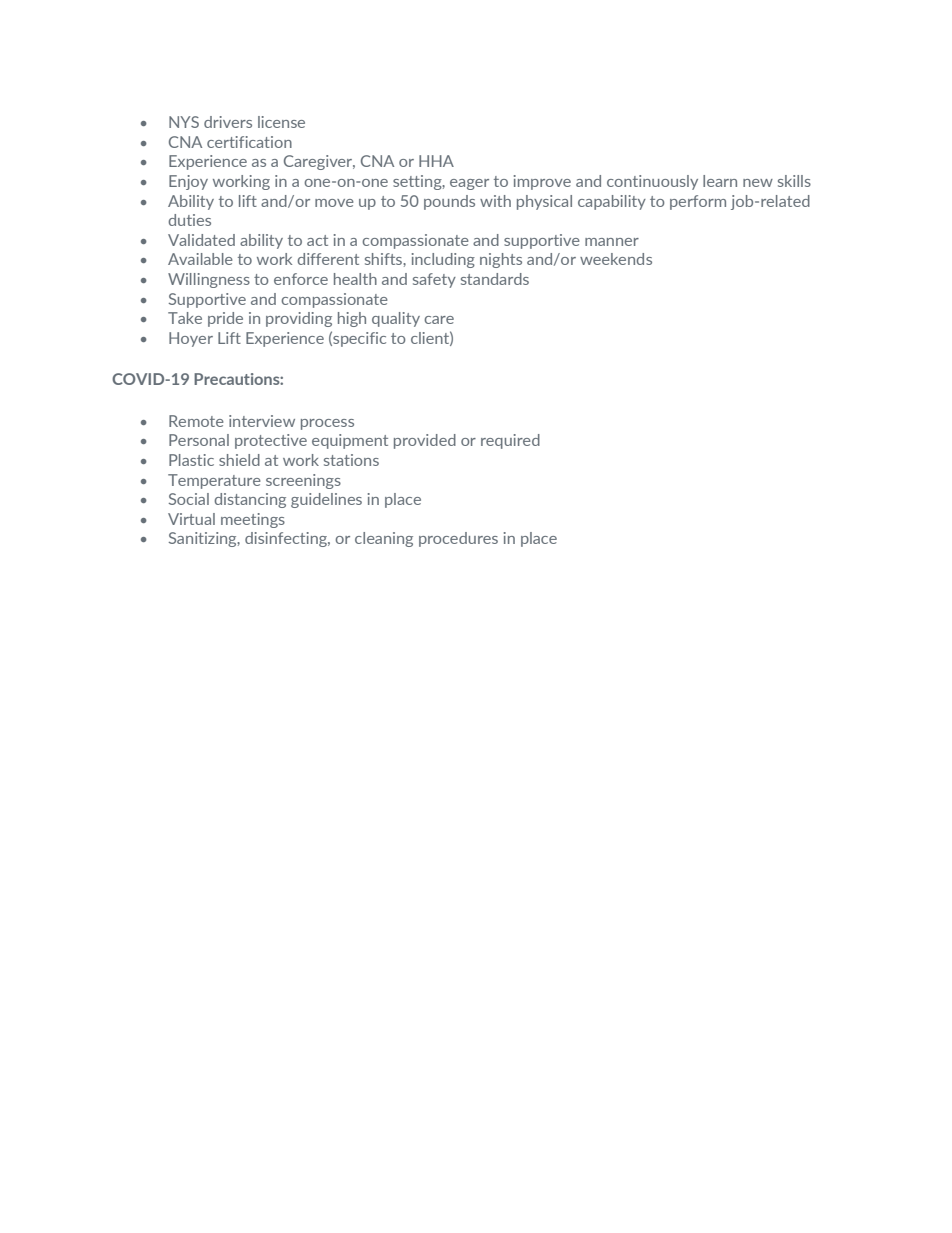 This image has width=952, height=1233. What do you see at coordinates (469, 184) in the image?
I see `eager` at bounding box center [469, 184].
